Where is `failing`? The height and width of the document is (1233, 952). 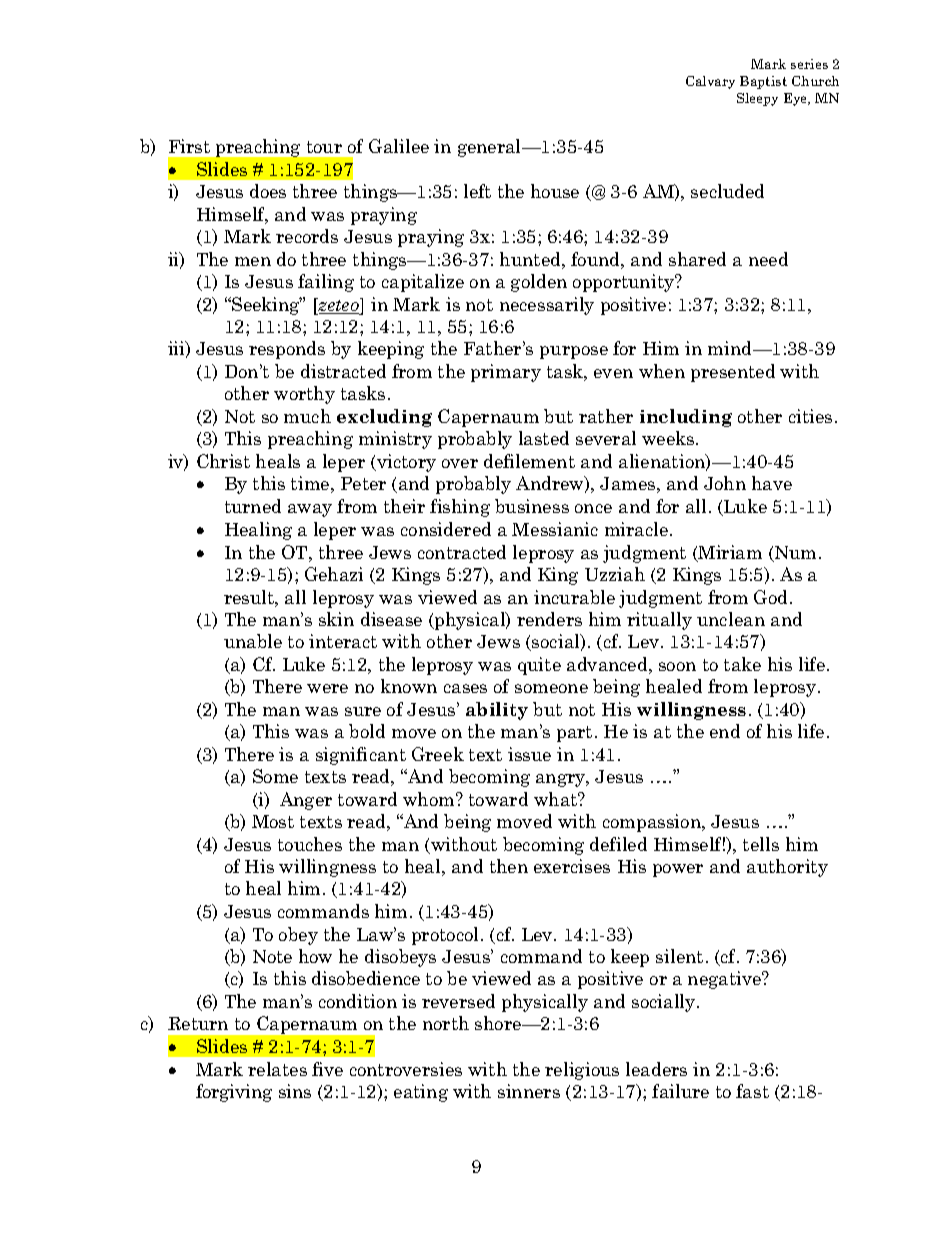 failing is located at coordinates (326, 283).
